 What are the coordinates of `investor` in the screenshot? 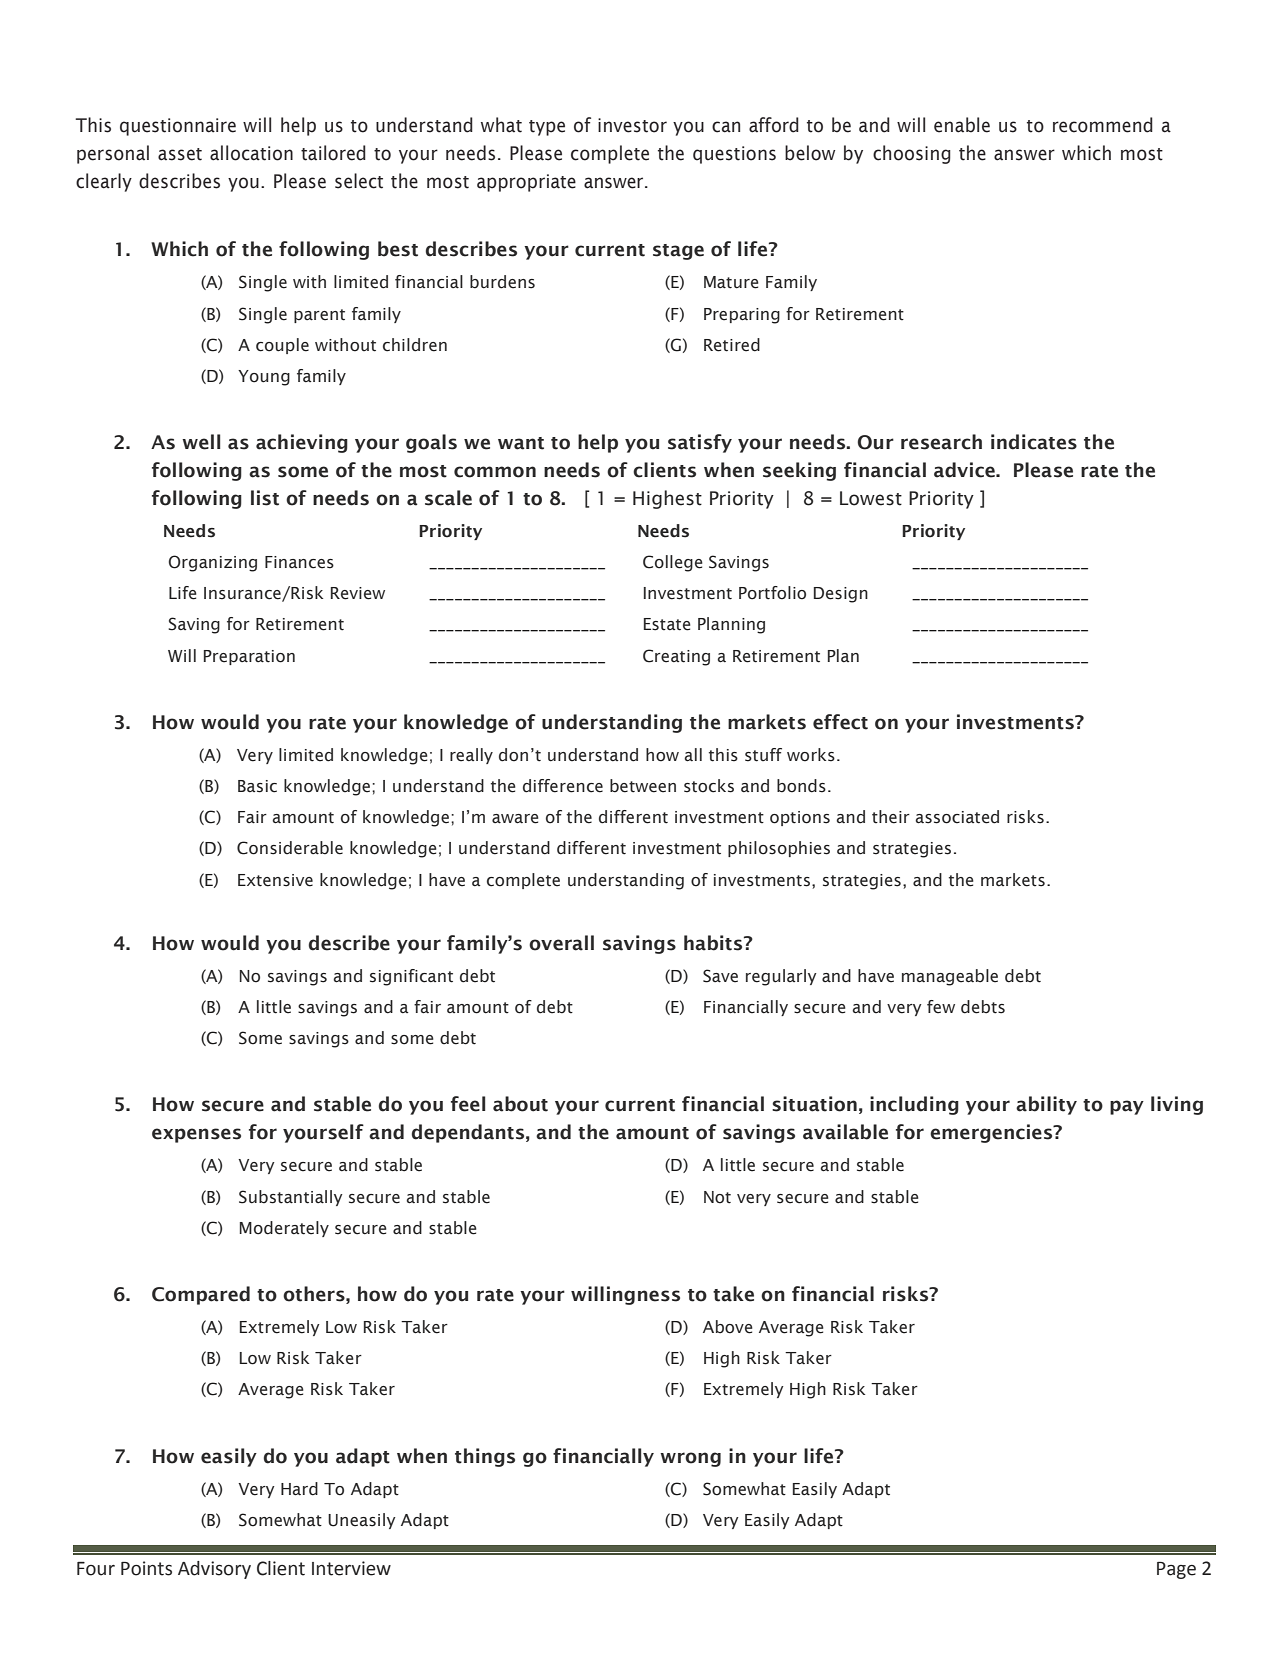 It's located at (632, 125).
